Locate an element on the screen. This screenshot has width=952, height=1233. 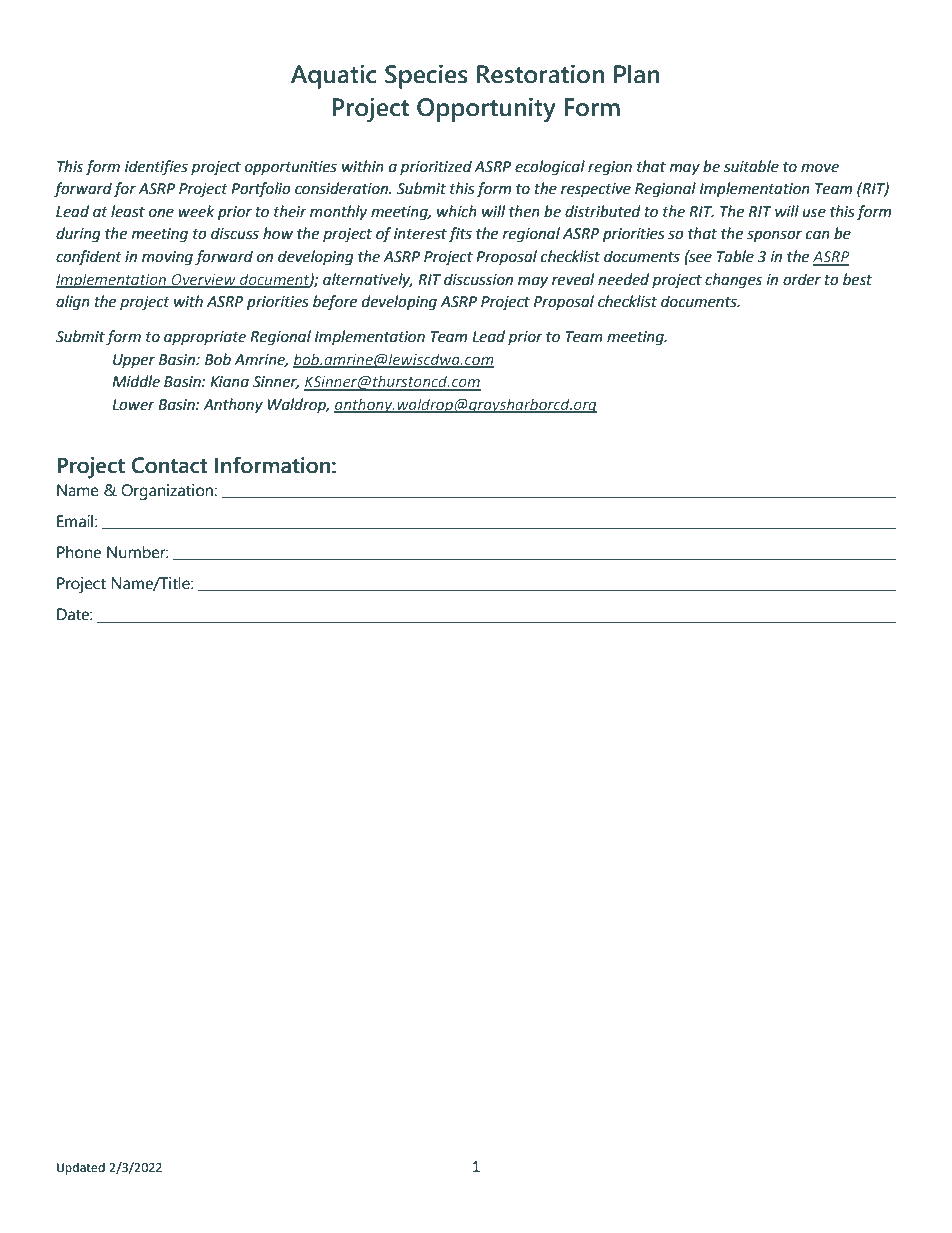
appropriate is located at coordinates (205, 338).
